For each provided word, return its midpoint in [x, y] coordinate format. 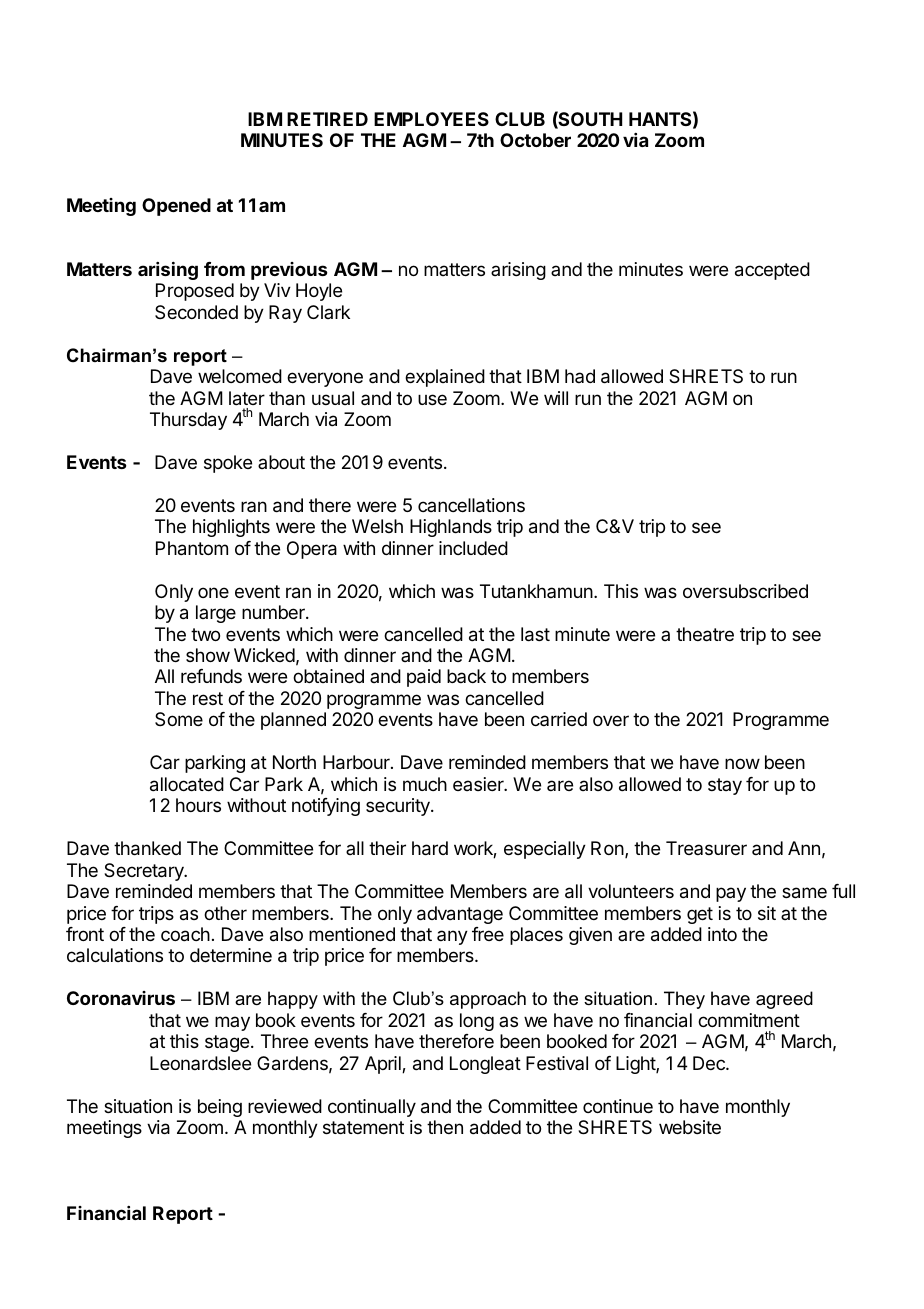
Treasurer [706, 848]
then [445, 1127]
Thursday [188, 421]
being [220, 1108]
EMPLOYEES [431, 119]
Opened [176, 207]
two [205, 634]
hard [430, 848]
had [580, 376]
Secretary [145, 872]
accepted [772, 271]
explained [445, 378]
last [535, 634]
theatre [705, 634]
